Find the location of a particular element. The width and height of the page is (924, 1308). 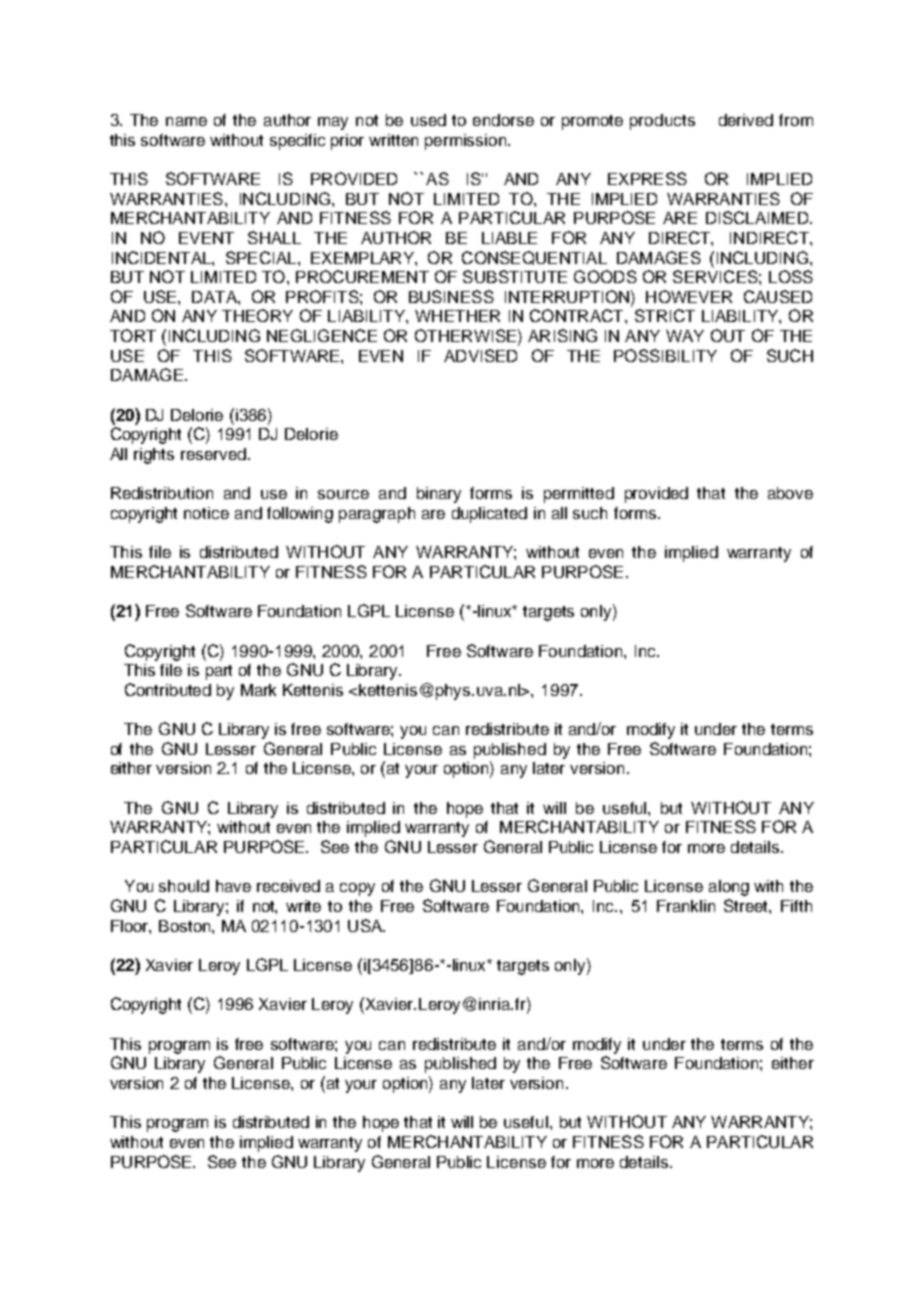

ADVISED is located at coordinates (480, 355).
